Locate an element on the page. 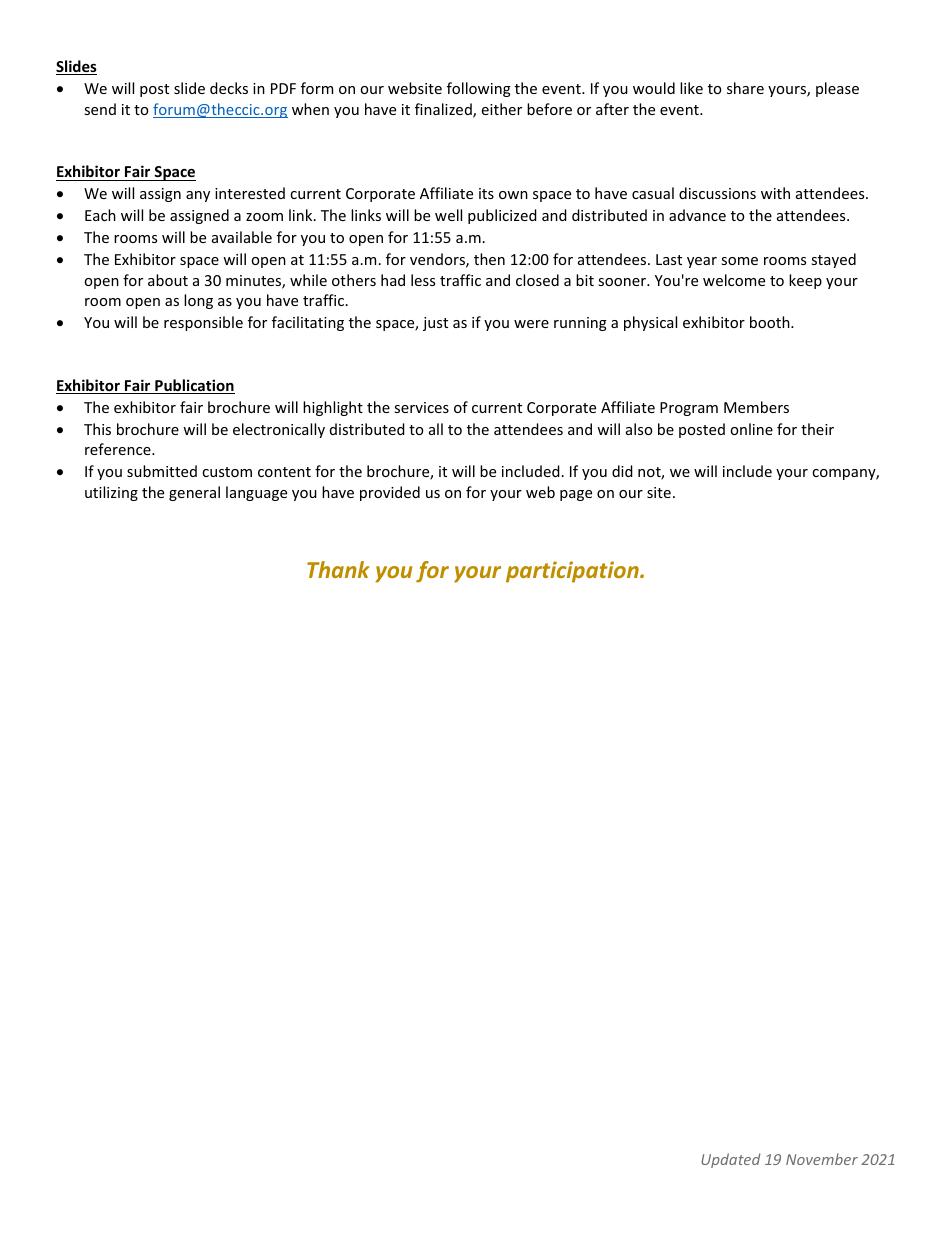 The width and height of the document is (952, 1233). decks is located at coordinates (229, 88).
